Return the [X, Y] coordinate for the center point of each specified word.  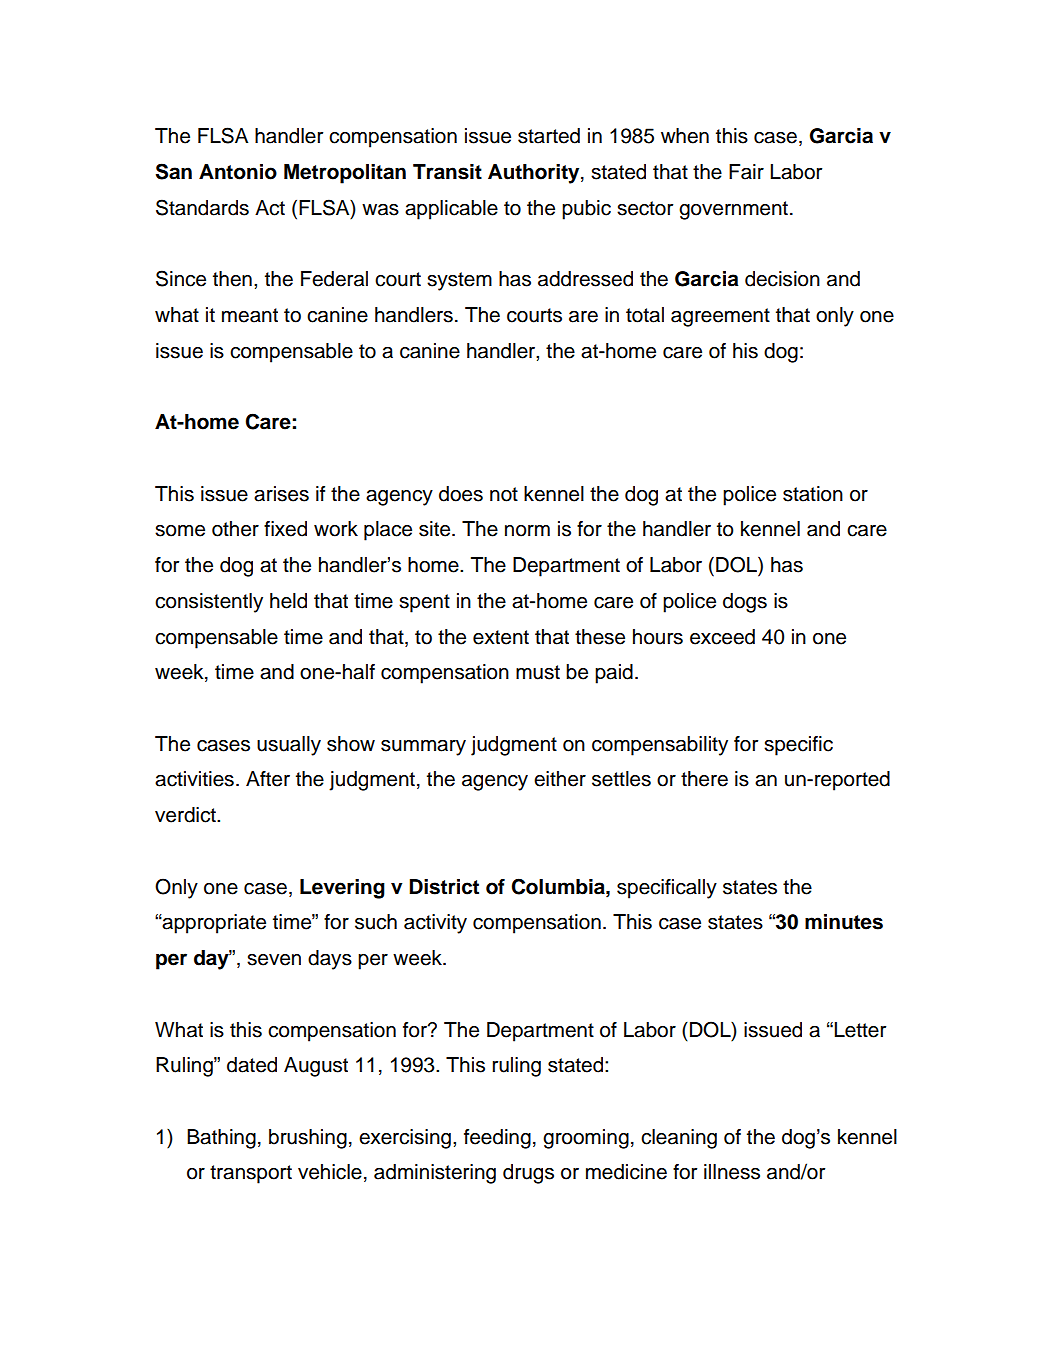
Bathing [221, 1139]
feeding [497, 1139]
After [268, 779]
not [504, 494]
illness [732, 1172]
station [813, 494]
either [560, 779]
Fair [746, 172]
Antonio [238, 172]
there [704, 779]
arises [281, 494]
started [549, 136]
